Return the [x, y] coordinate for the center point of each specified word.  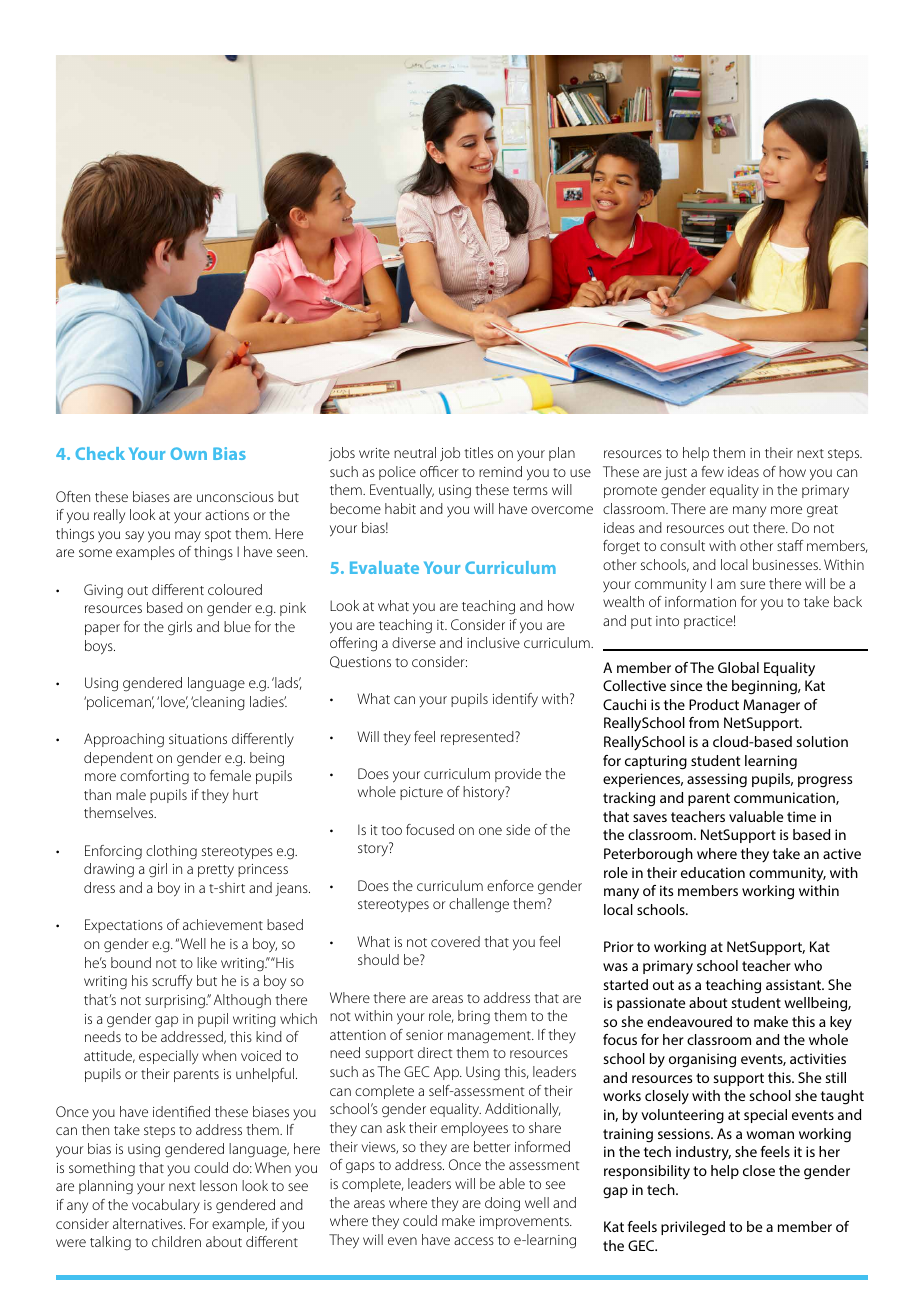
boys [100, 647]
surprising [176, 1002]
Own [189, 453]
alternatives [149, 1223]
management [490, 1037]
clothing [171, 852]
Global [738, 667]
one [490, 831]
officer [439, 471]
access [474, 1241]
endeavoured [689, 1021]
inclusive [493, 642]
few [712, 471]
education [713, 872]
